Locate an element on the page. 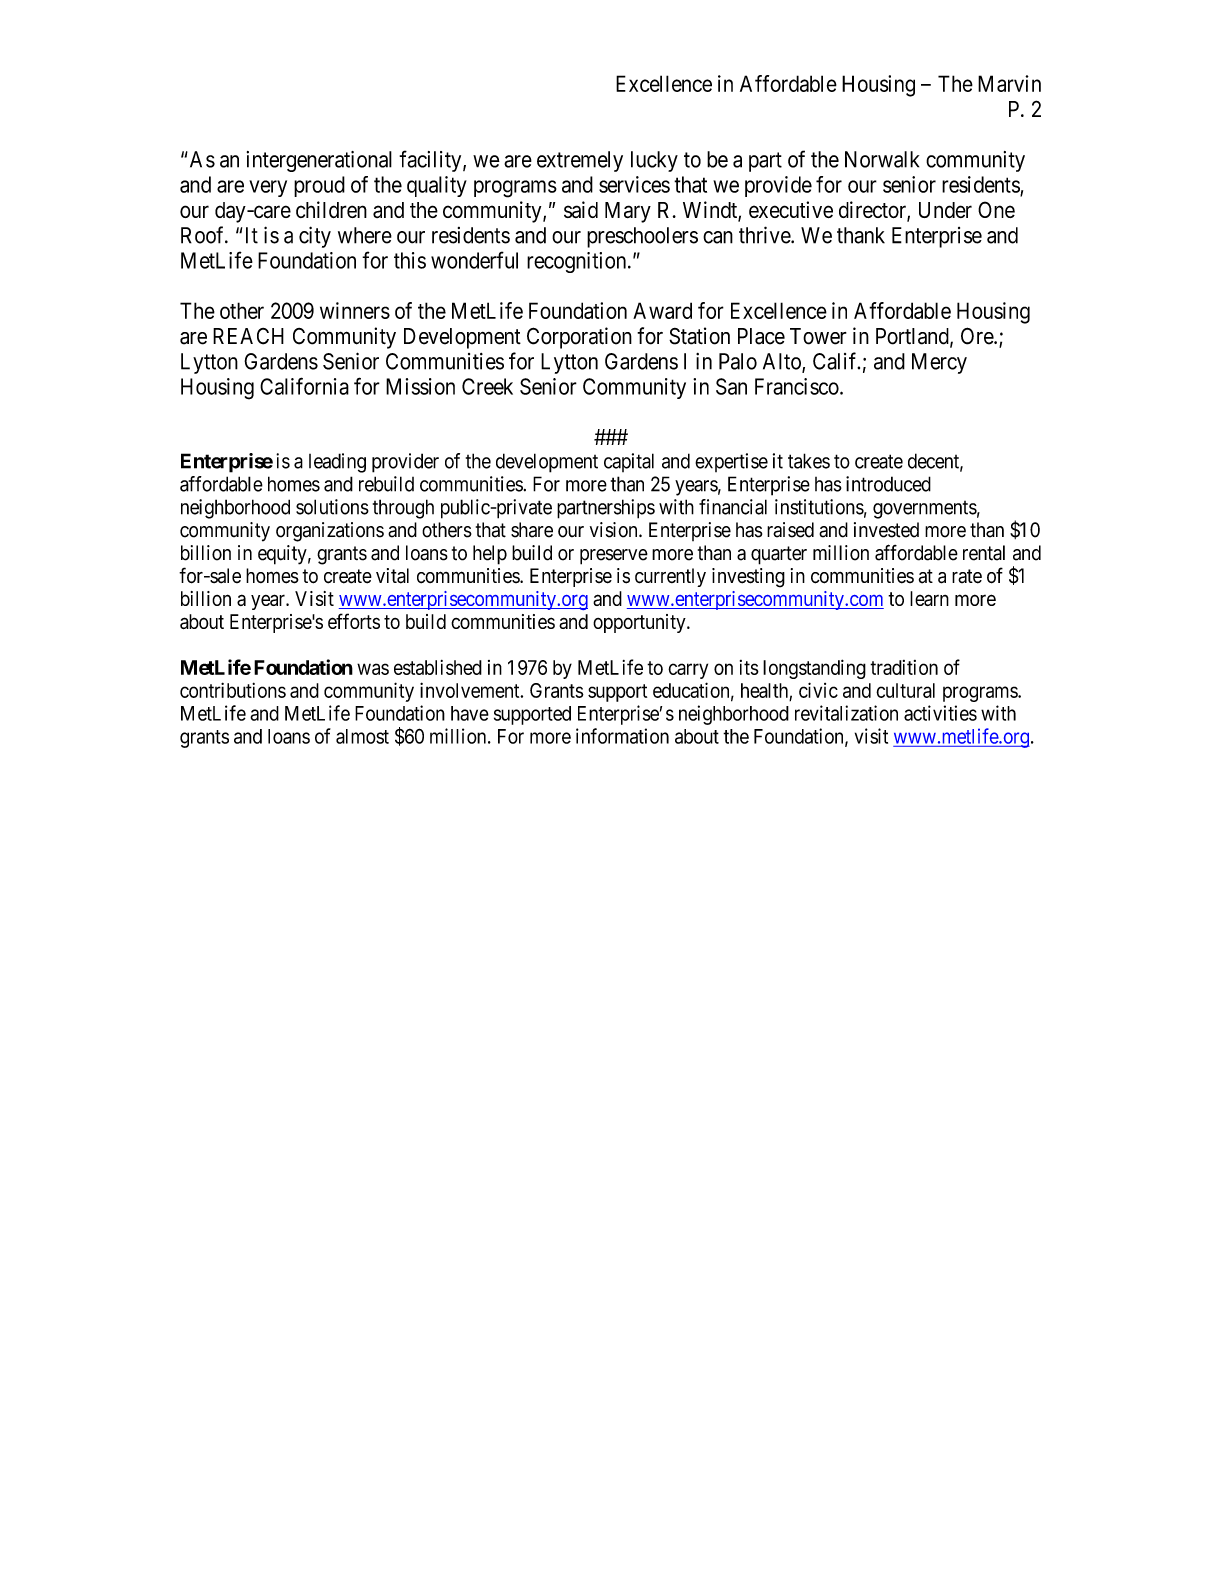 Image resolution: width=1221 pixels, height=1580 pixels. intergenerational is located at coordinates (319, 161).
